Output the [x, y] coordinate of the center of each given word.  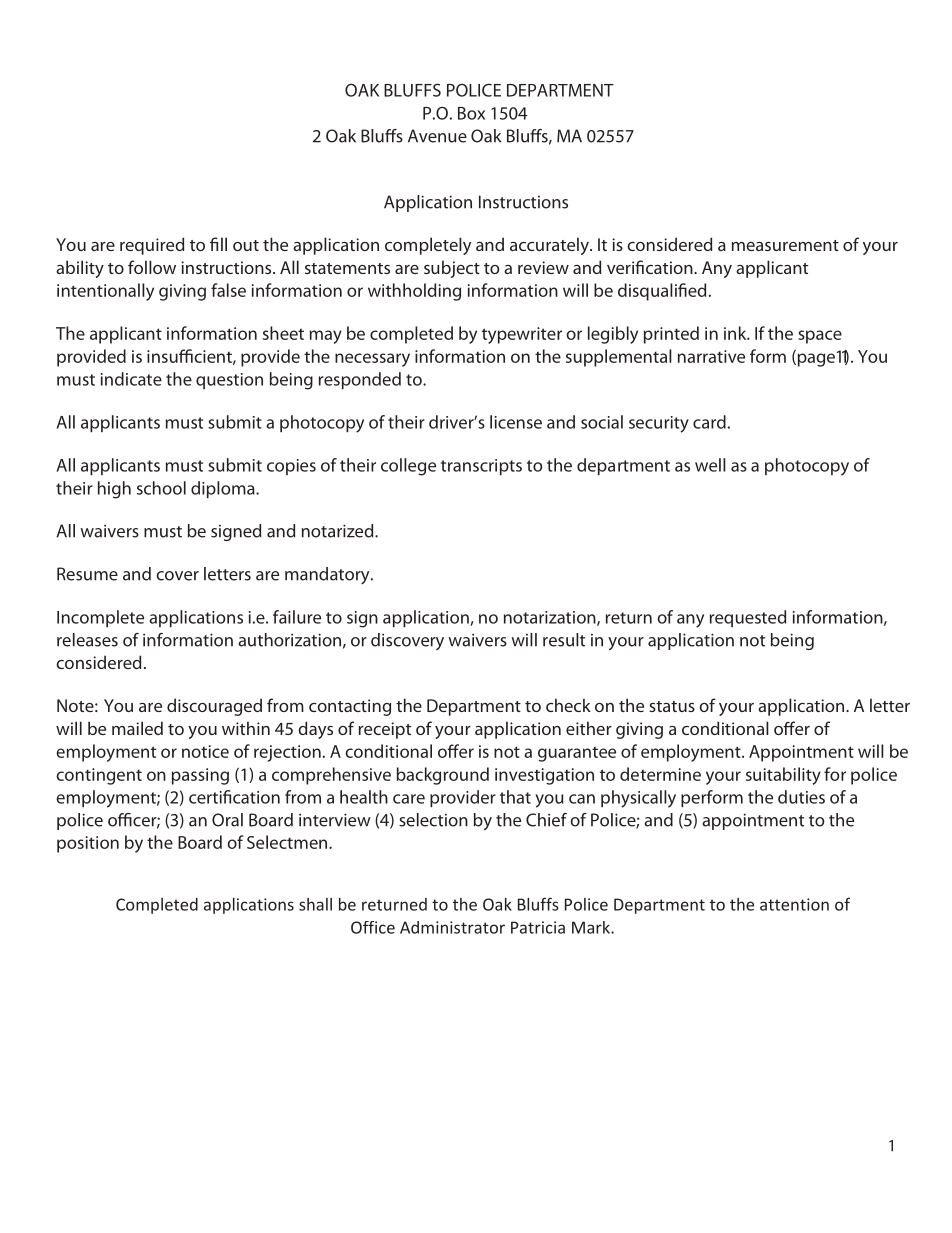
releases [87, 640]
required [152, 246]
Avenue [437, 136]
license [516, 422]
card [709, 422]
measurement [785, 245]
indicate [131, 379]
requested [748, 618]
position [88, 844]
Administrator [452, 927]
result [564, 640]
